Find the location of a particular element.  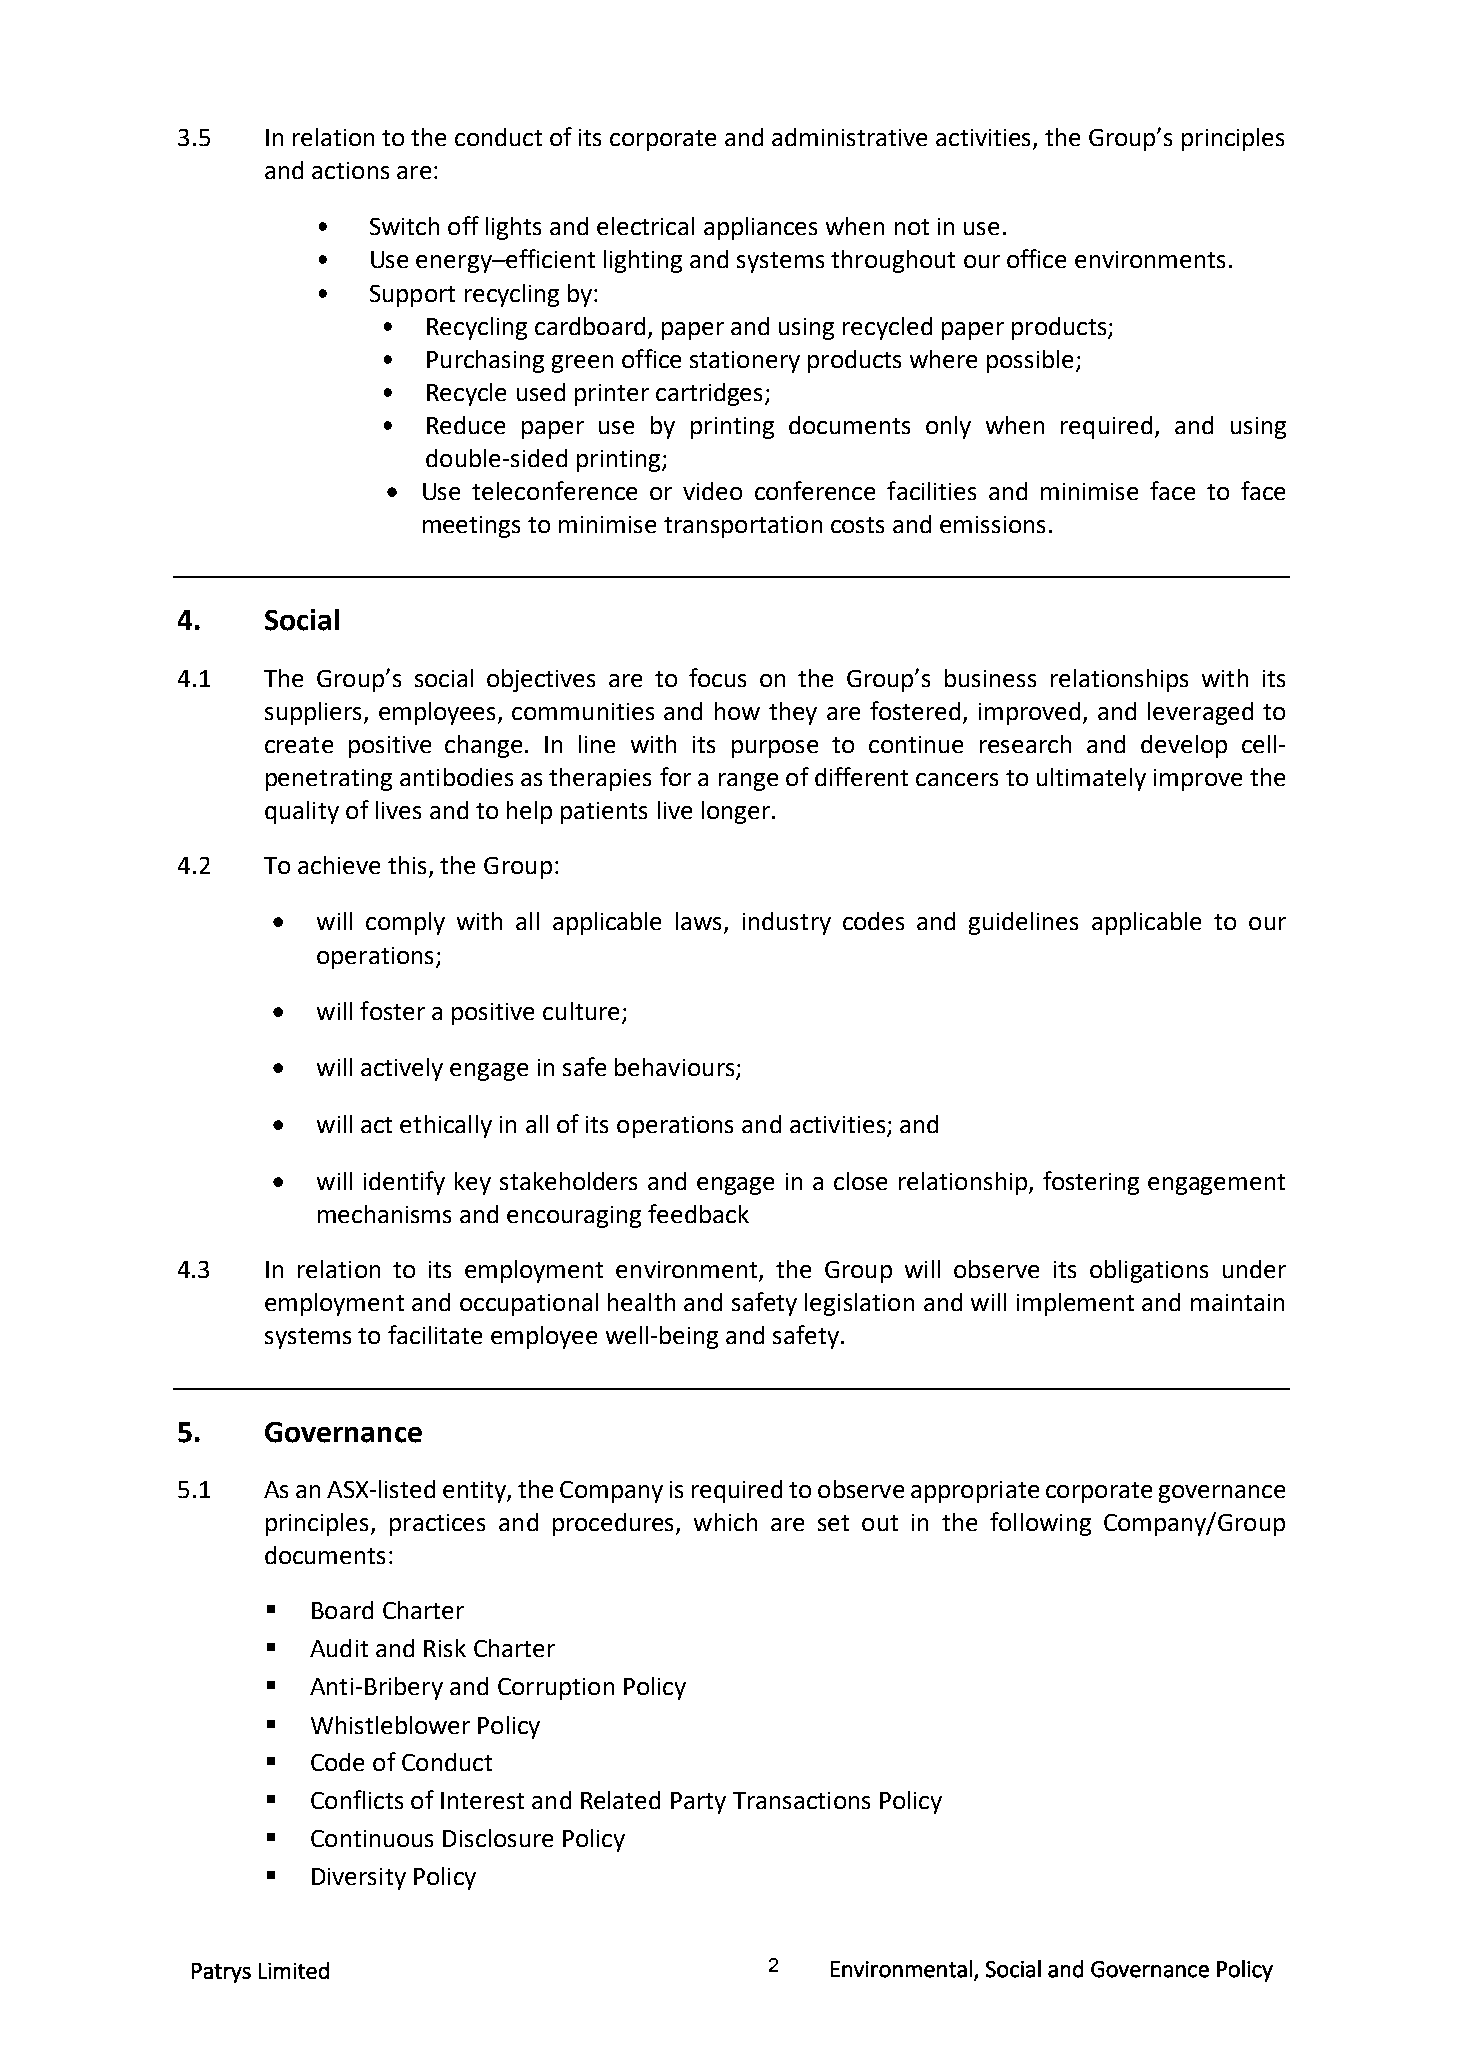

possible is located at coordinates (1030, 361).
